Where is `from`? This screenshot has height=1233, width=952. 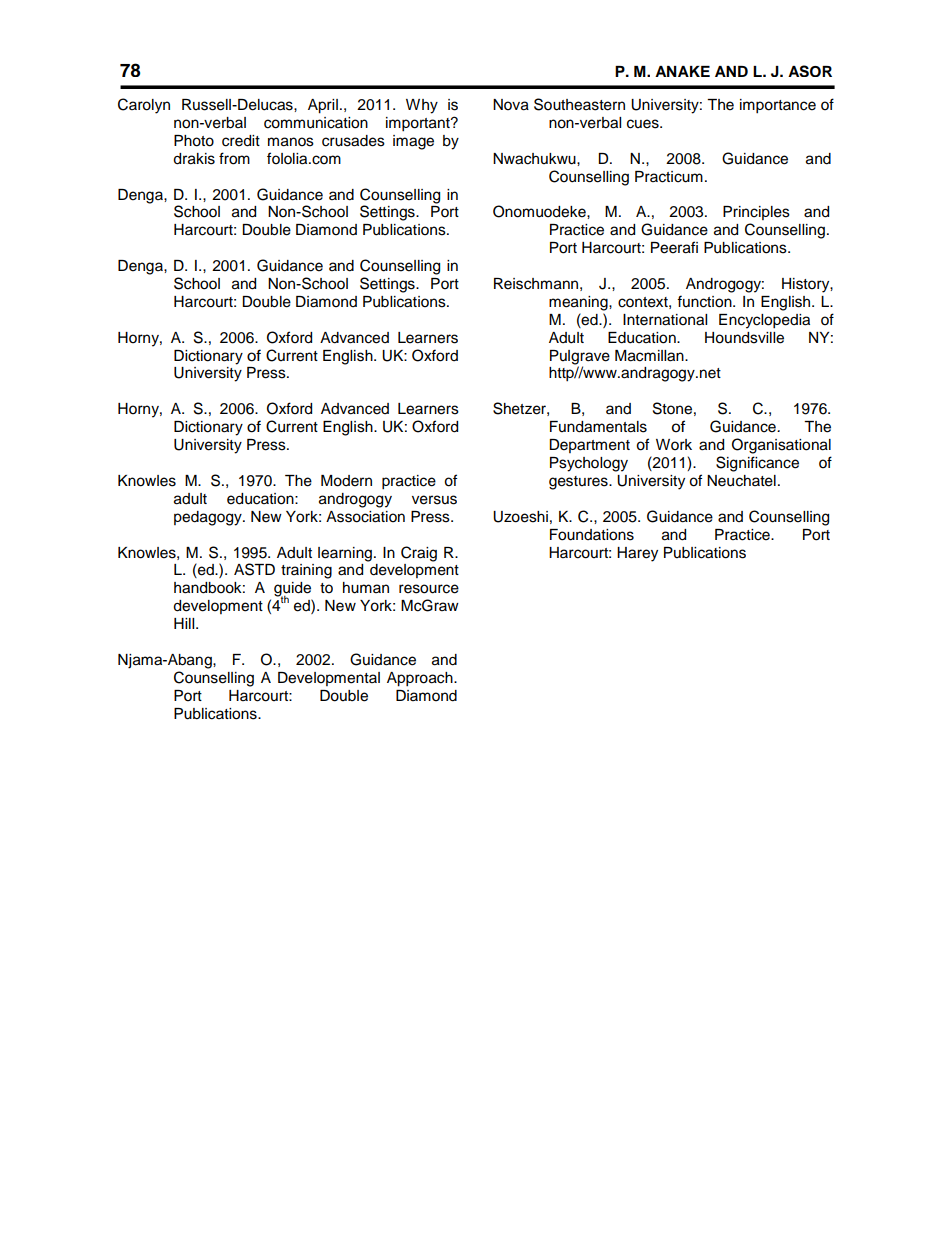 from is located at coordinates (234, 158).
